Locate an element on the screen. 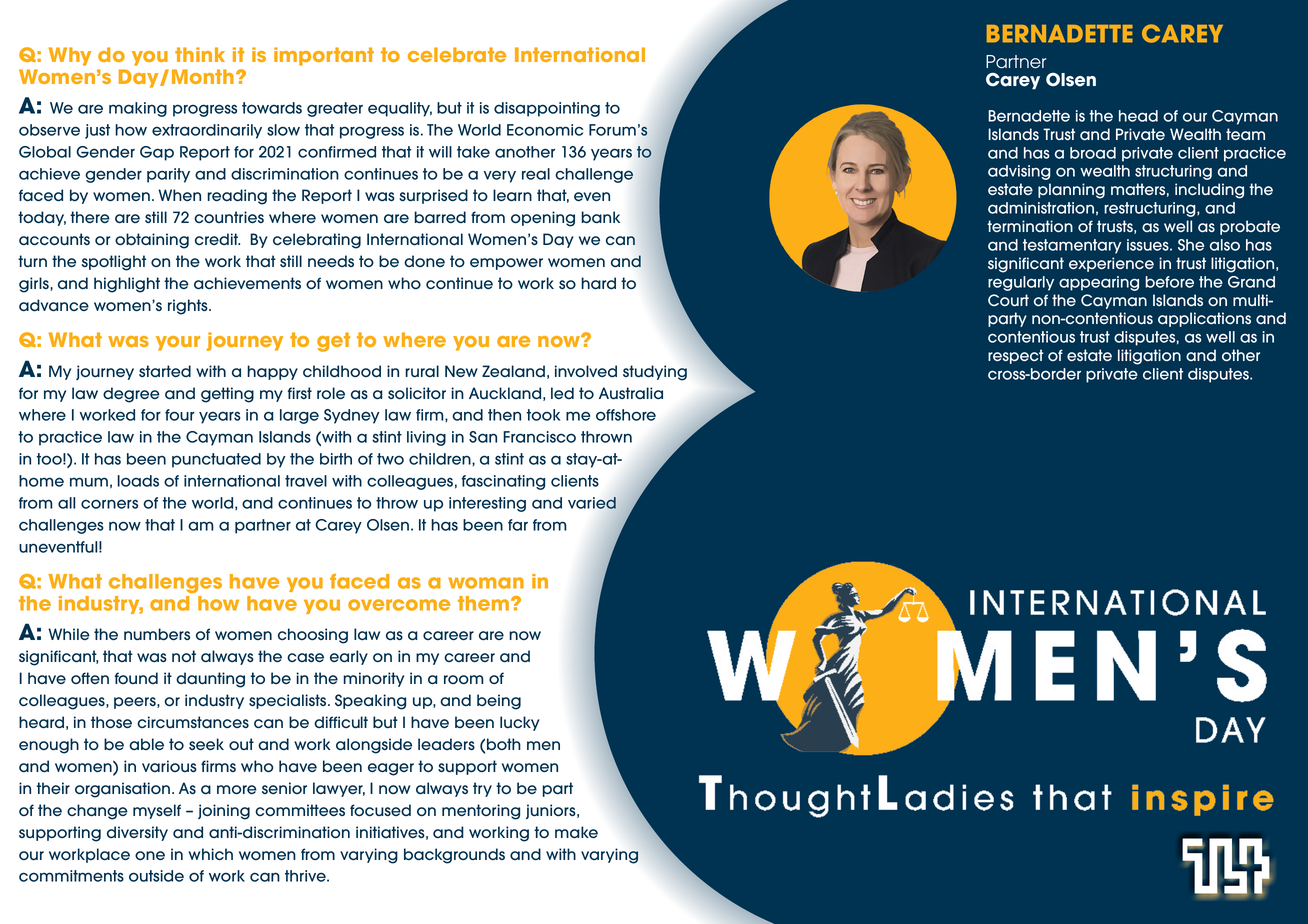 This screenshot has width=1308, height=924. disappointing is located at coordinates (547, 109).
